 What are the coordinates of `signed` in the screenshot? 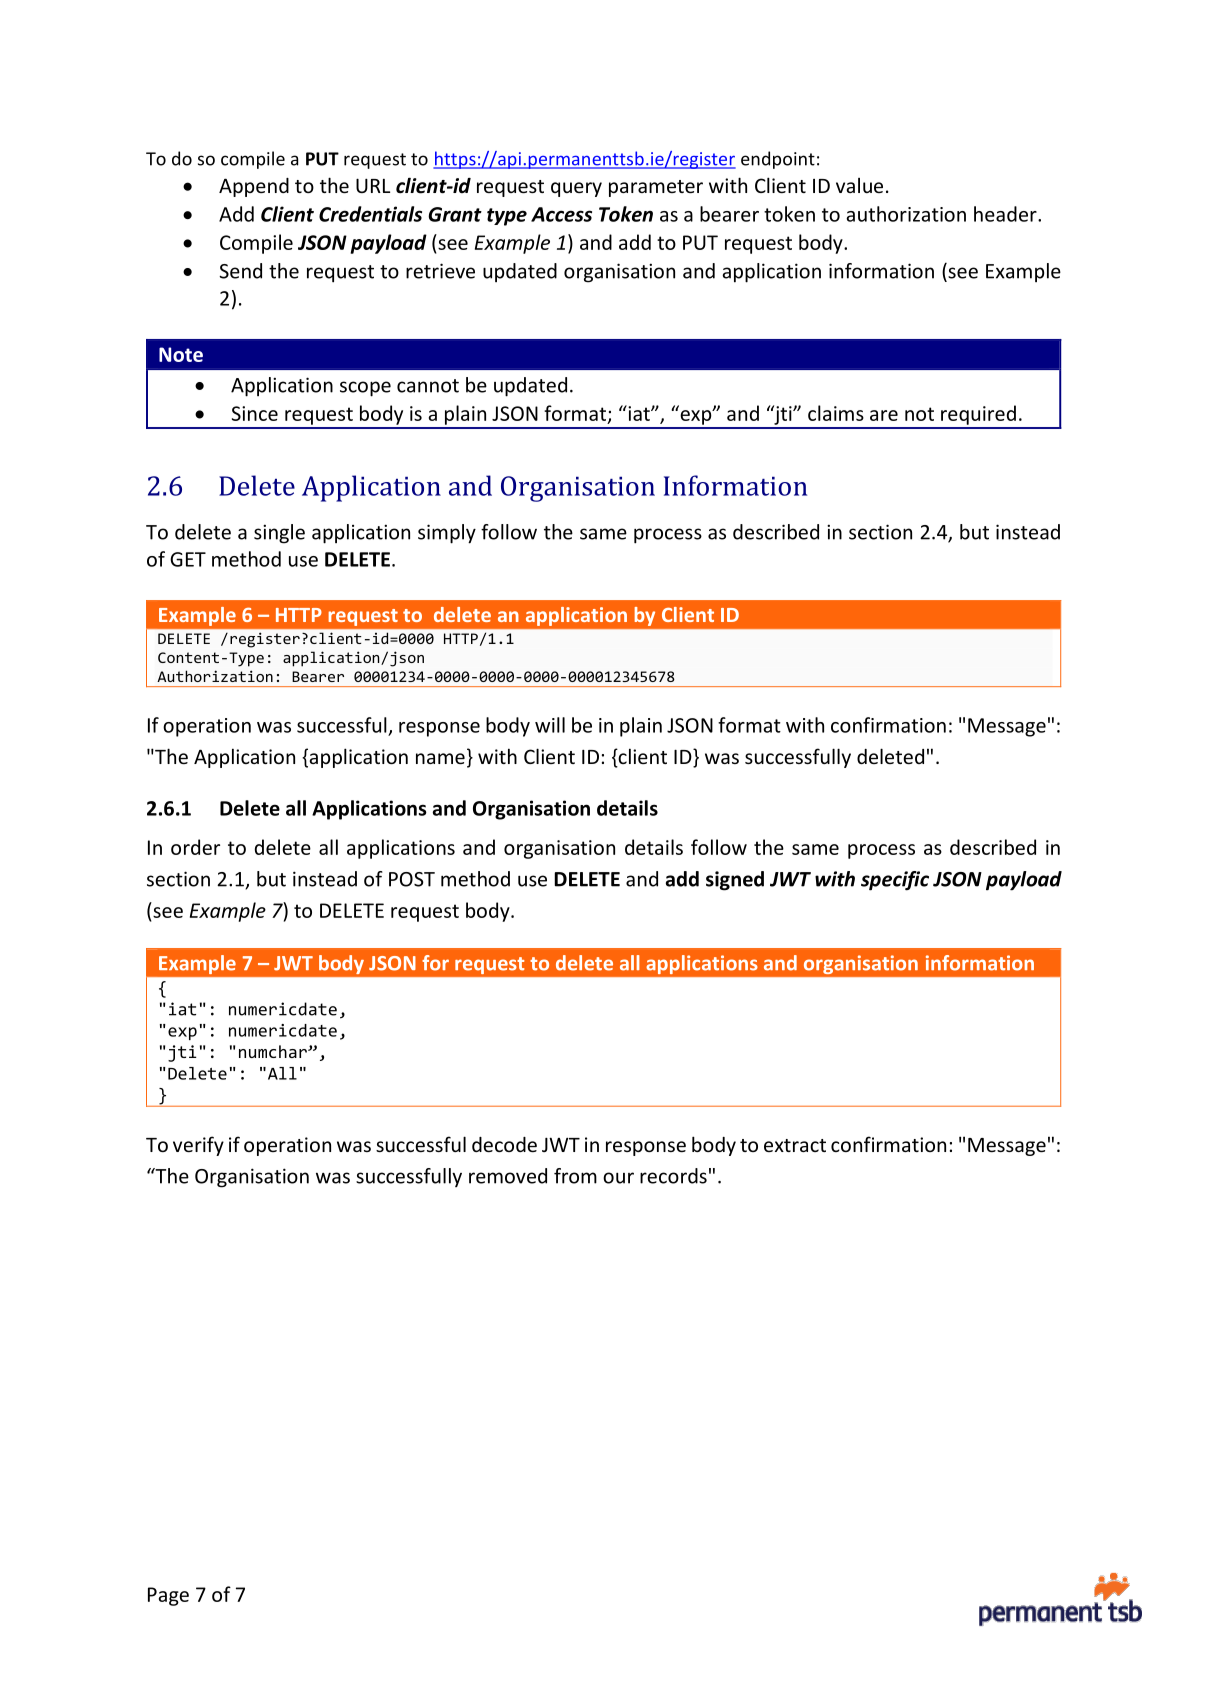 It's located at (735, 881).
